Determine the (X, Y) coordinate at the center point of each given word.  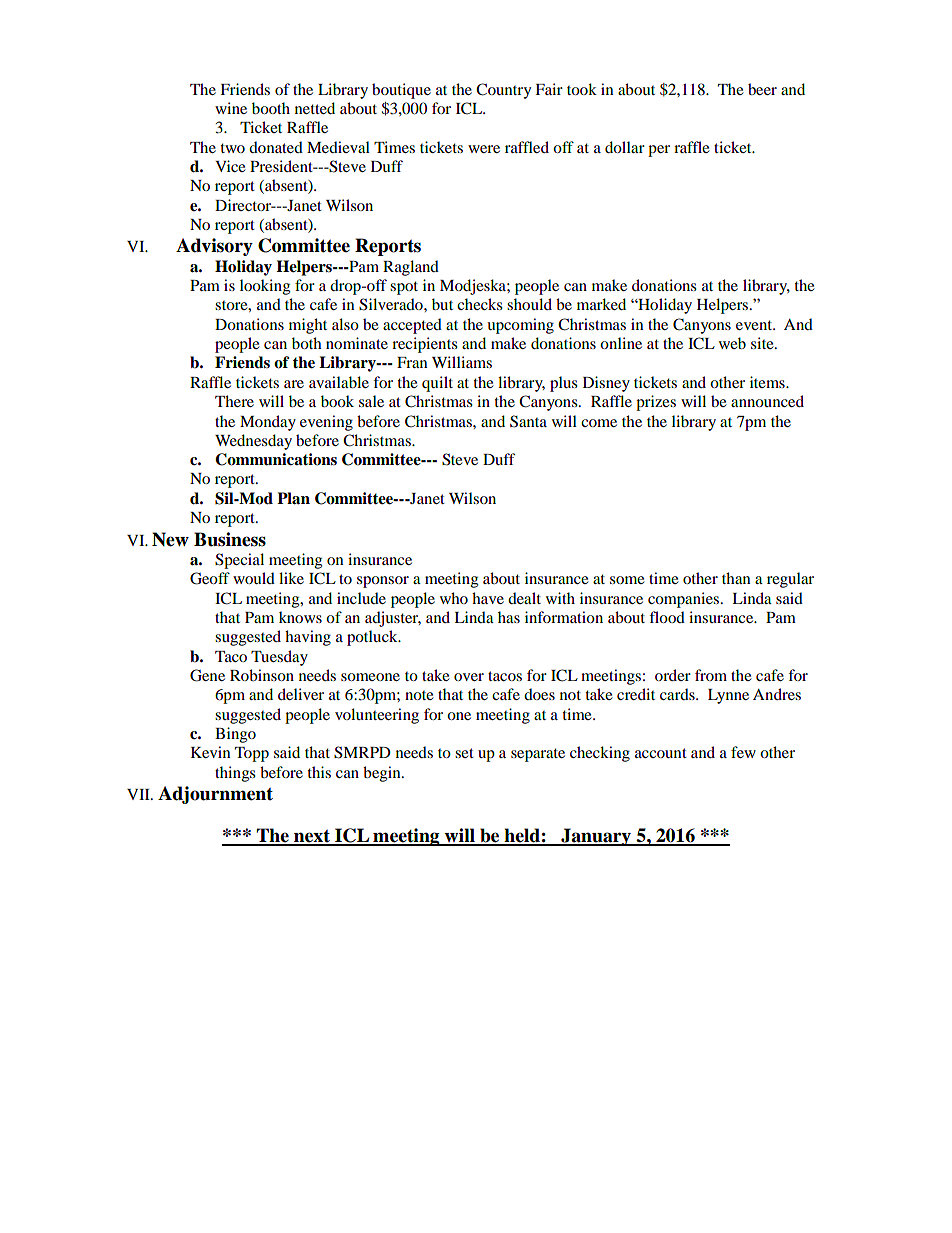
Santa (528, 421)
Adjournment (215, 795)
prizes (656, 403)
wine (231, 108)
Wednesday (253, 442)
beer (762, 89)
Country (503, 91)
